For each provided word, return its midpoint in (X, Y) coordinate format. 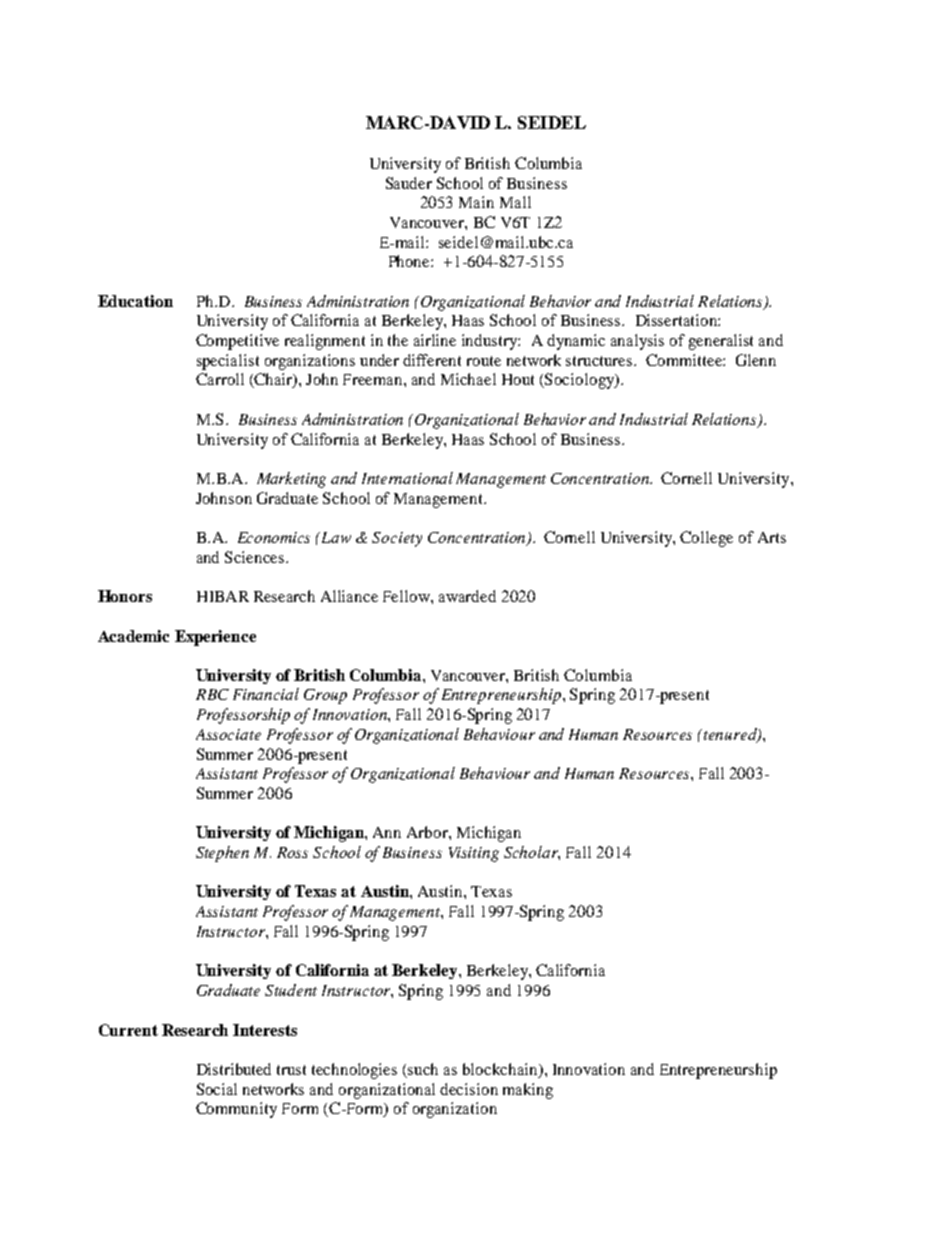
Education (135, 301)
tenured (731, 735)
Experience (215, 638)
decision (469, 1089)
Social (217, 1089)
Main (476, 202)
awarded (467, 596)
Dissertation (677, 320)
